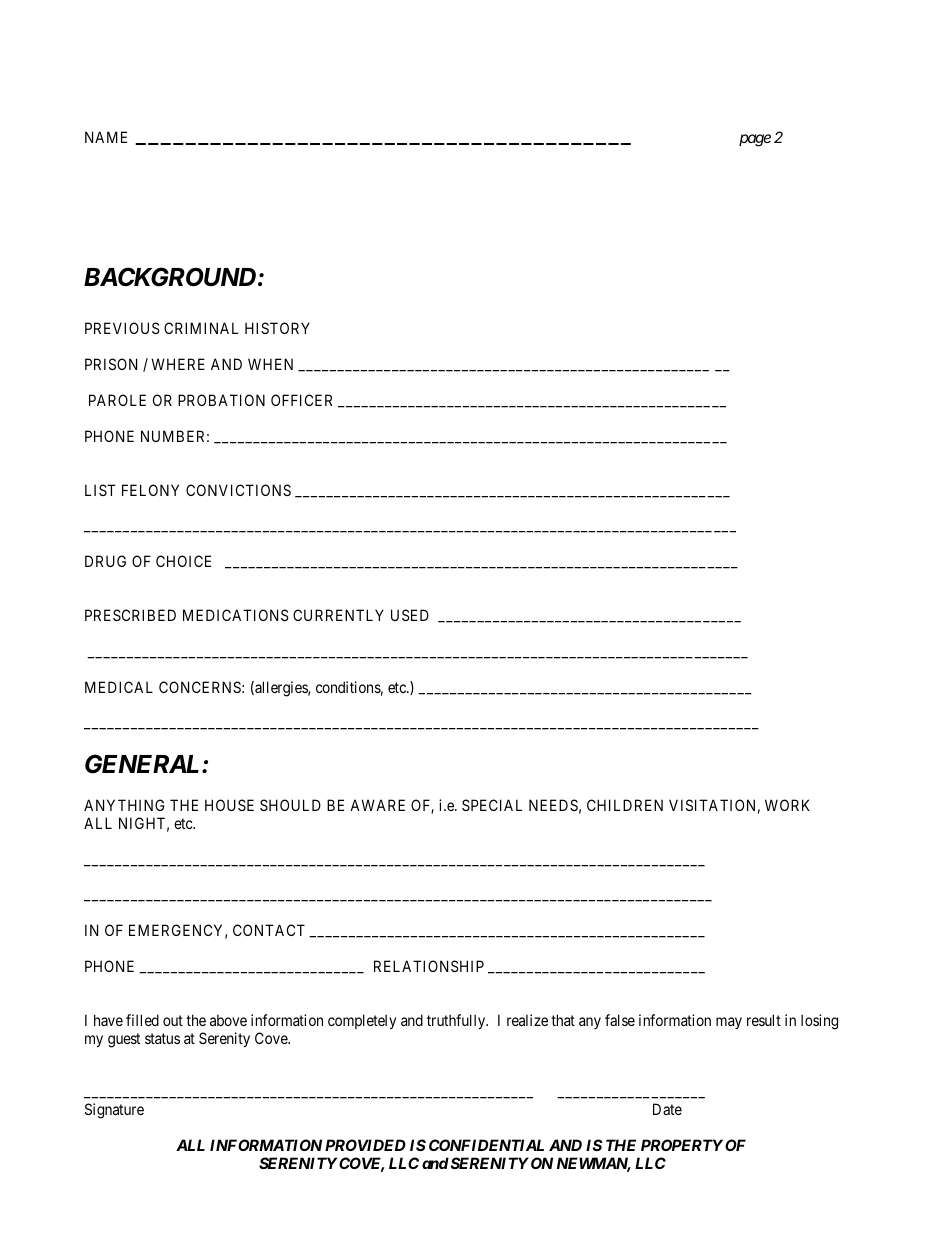 This screenshot has width=952, height=1233. What do you see at coordinates (429, 966) in the screenshot?
I see `RELATIONSHIP` at bounding box center [429, 966].
